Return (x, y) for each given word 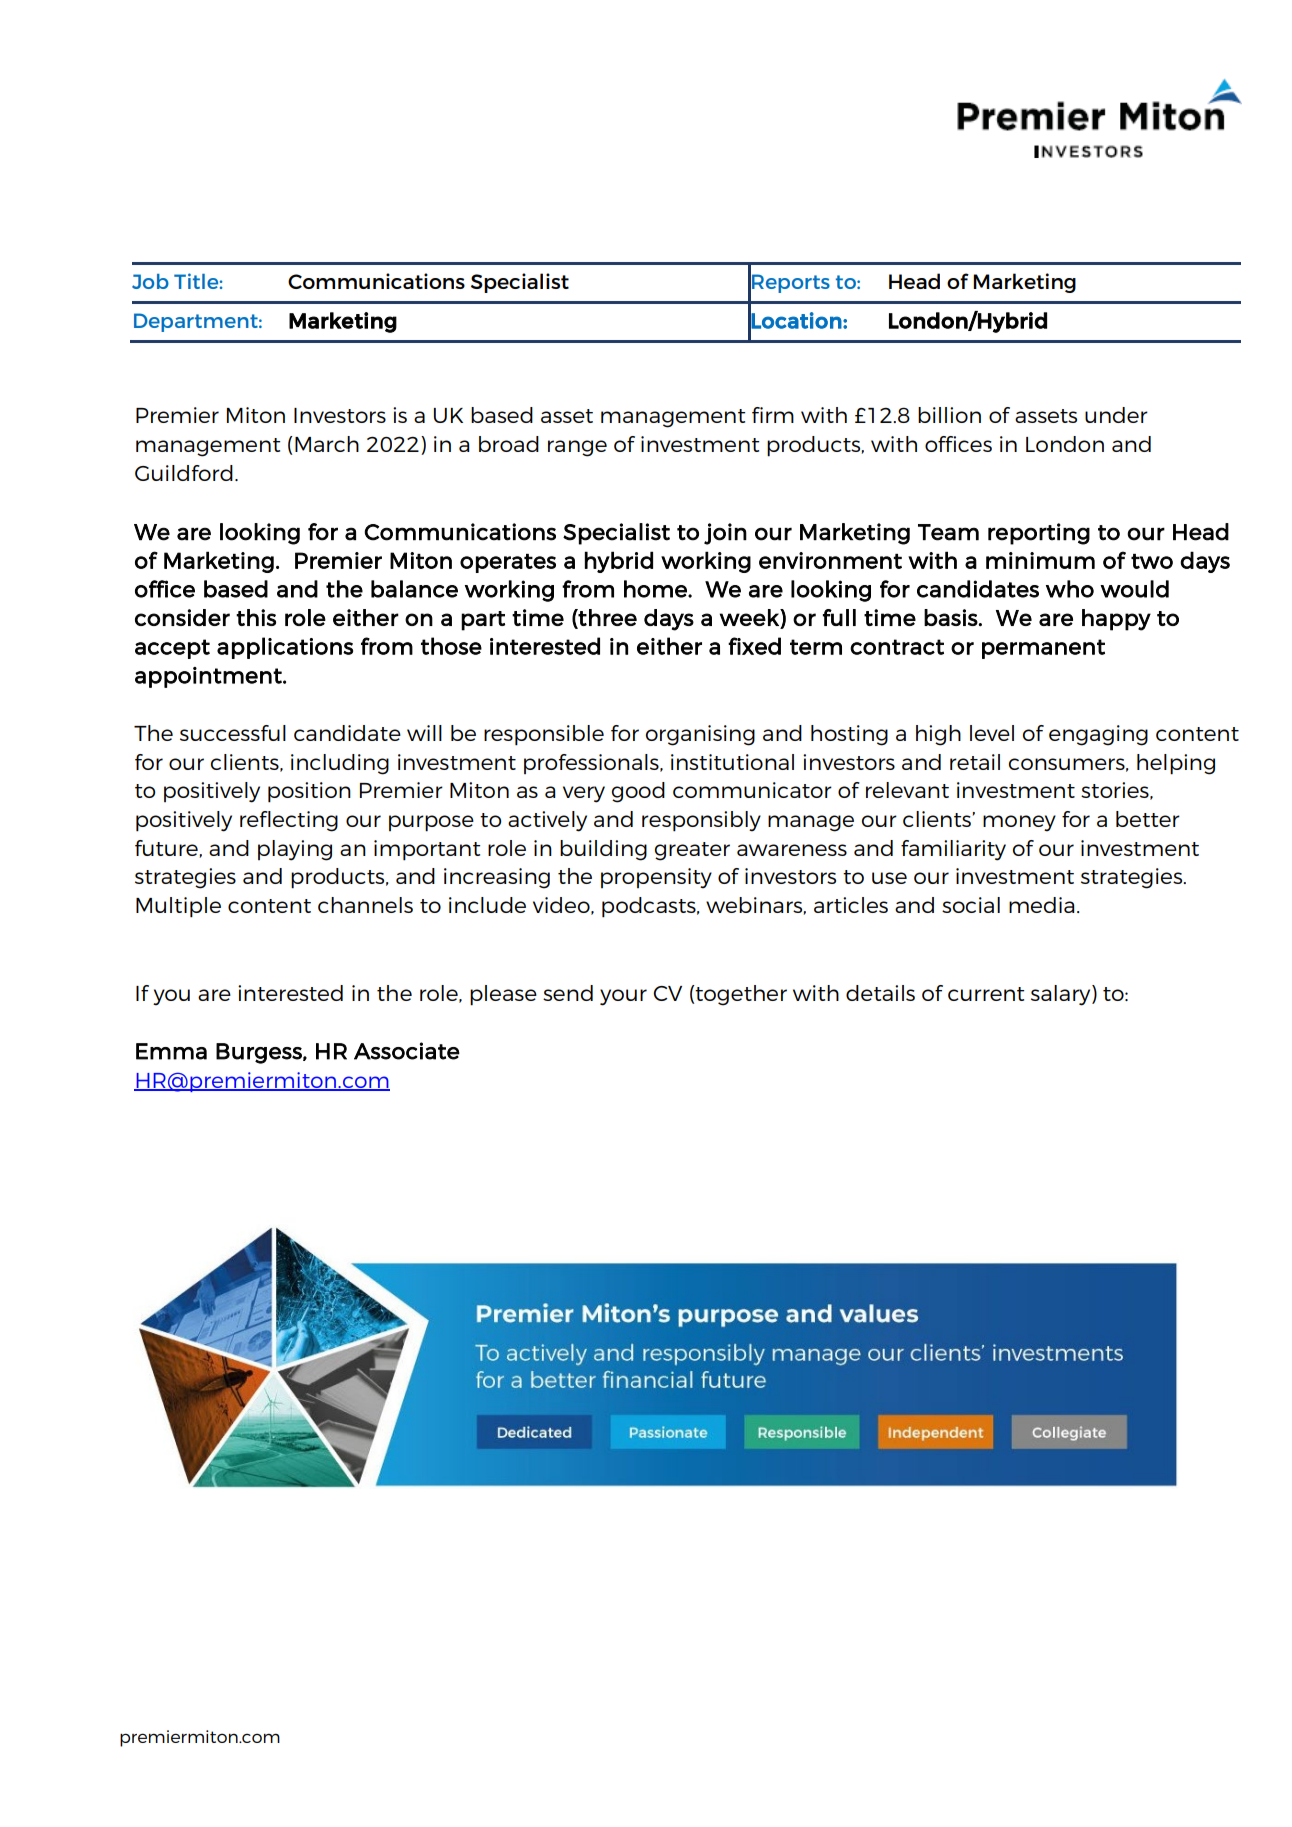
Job (150, 281)
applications (285, 648)
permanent (1043, 649)
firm (773, 415)
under (1116, 415)
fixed (754, 646)
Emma (171, 1051)
